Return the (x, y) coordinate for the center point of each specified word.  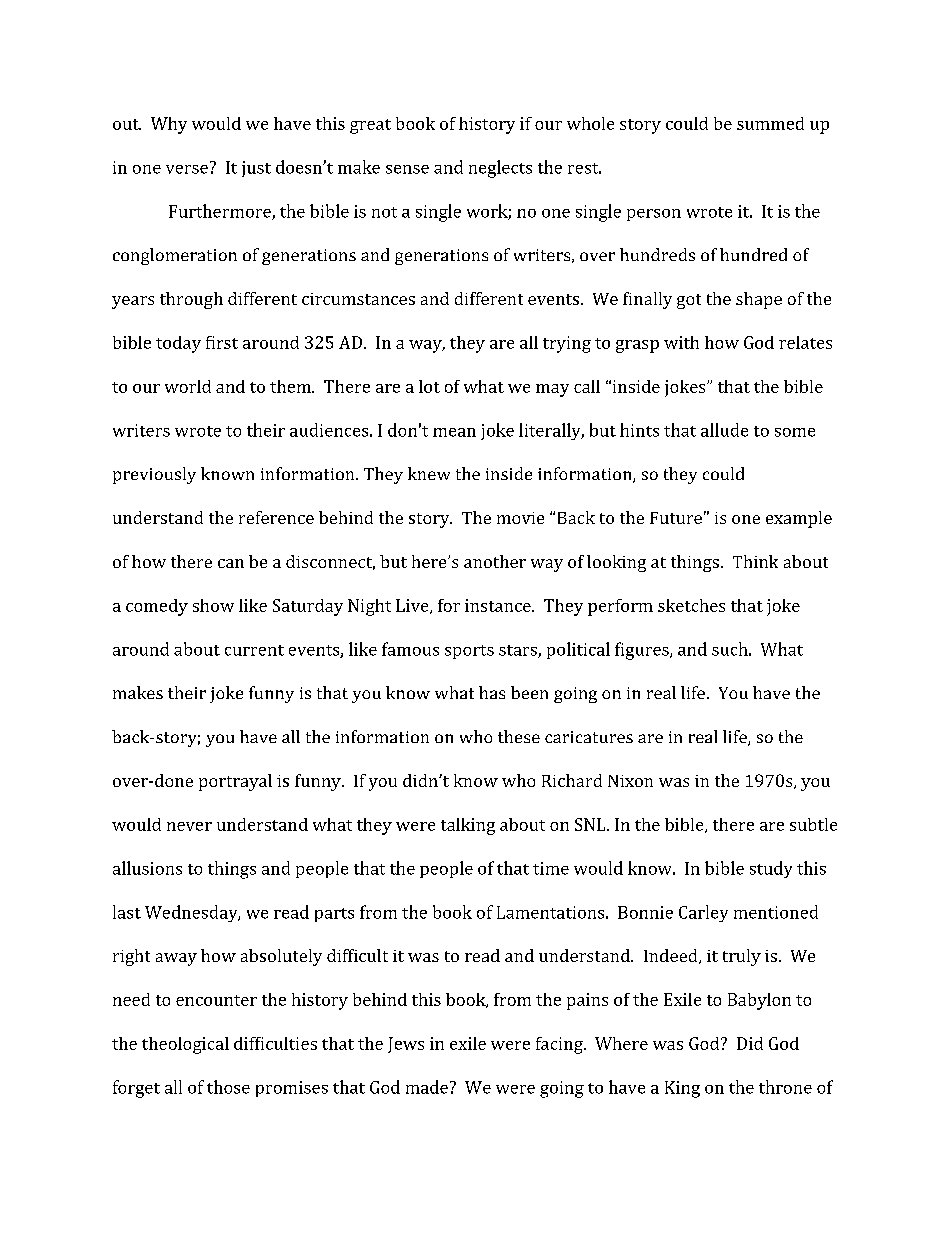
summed (770, 123)
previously (154, 475)
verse (187, 169)
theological (185, 1045)
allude (724, 430)
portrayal (235, 782)
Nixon (630, 781)
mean (454, 432)
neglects (500, 169)
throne (785, 1087)
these (519, 736)
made (427, 1087)
